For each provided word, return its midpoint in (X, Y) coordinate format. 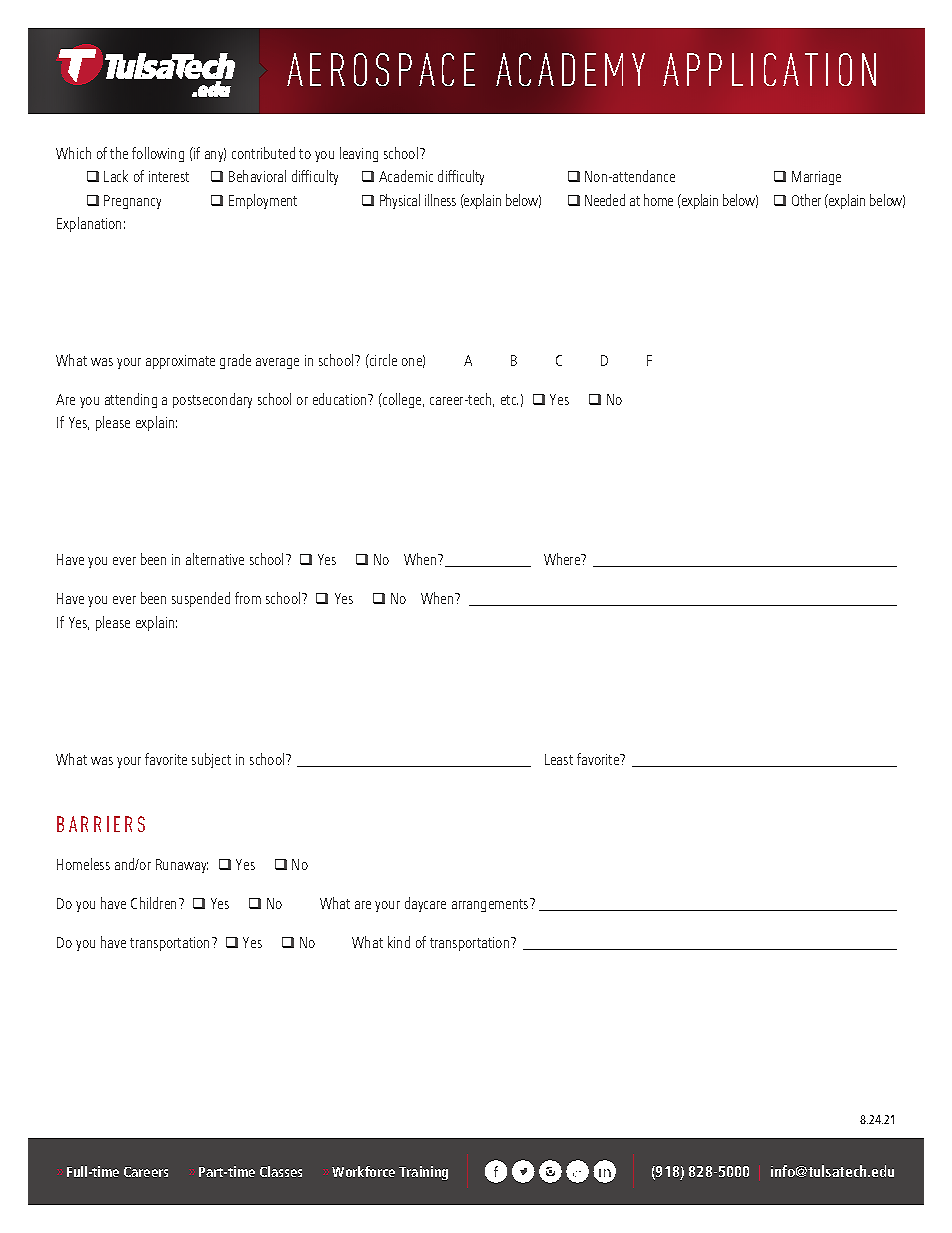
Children (155, 903)
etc (509, 400)
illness (440, 200)
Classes (281, 1171)
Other (806, 200)
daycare (425, 904)
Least (559, 759)
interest (169, 176)
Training (423, 1173)
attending (131, 400)
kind (399, 942)
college (402, 400)
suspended (201, 599)
